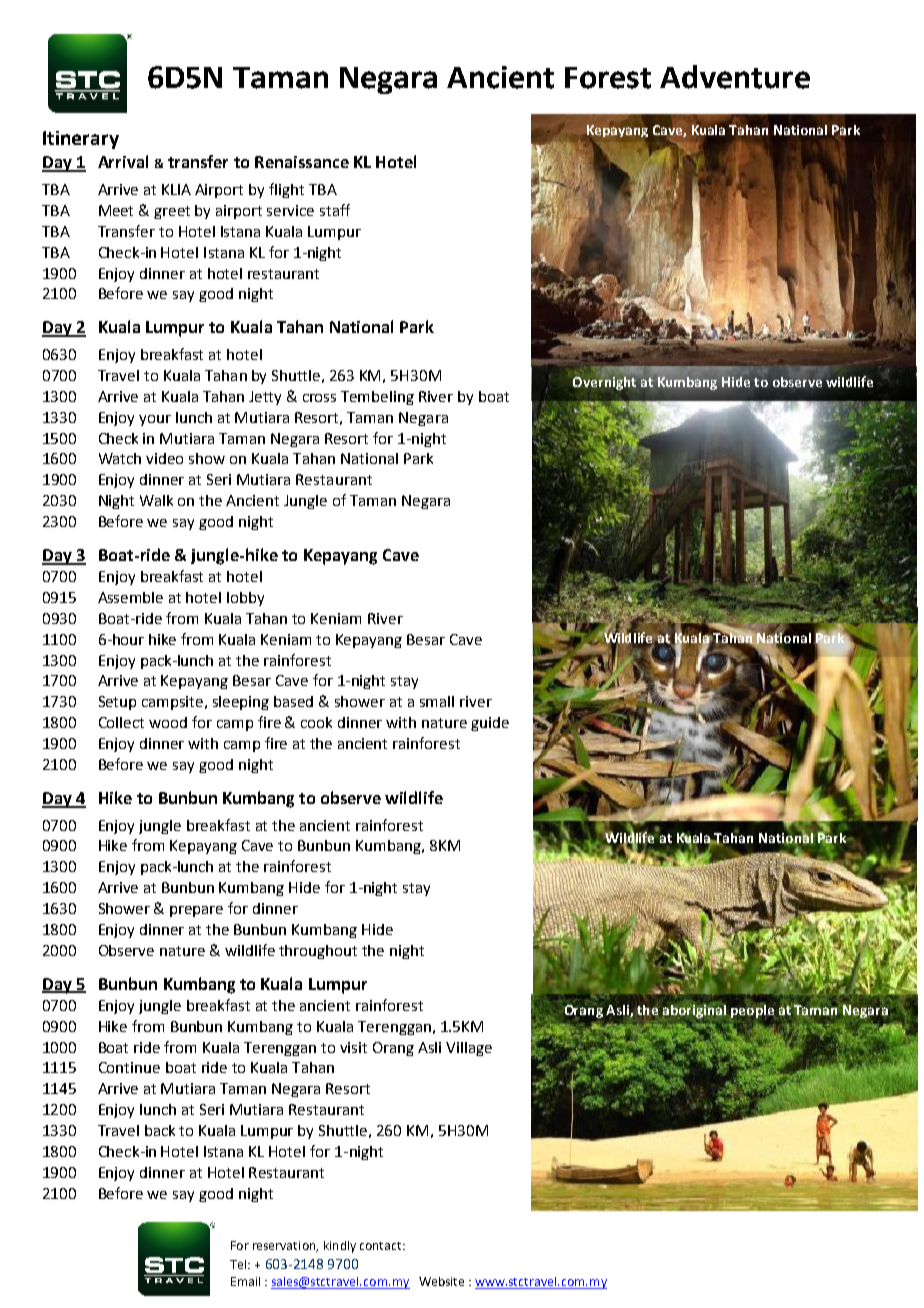  I want to click on aboriginal, so click(694, 1010).
